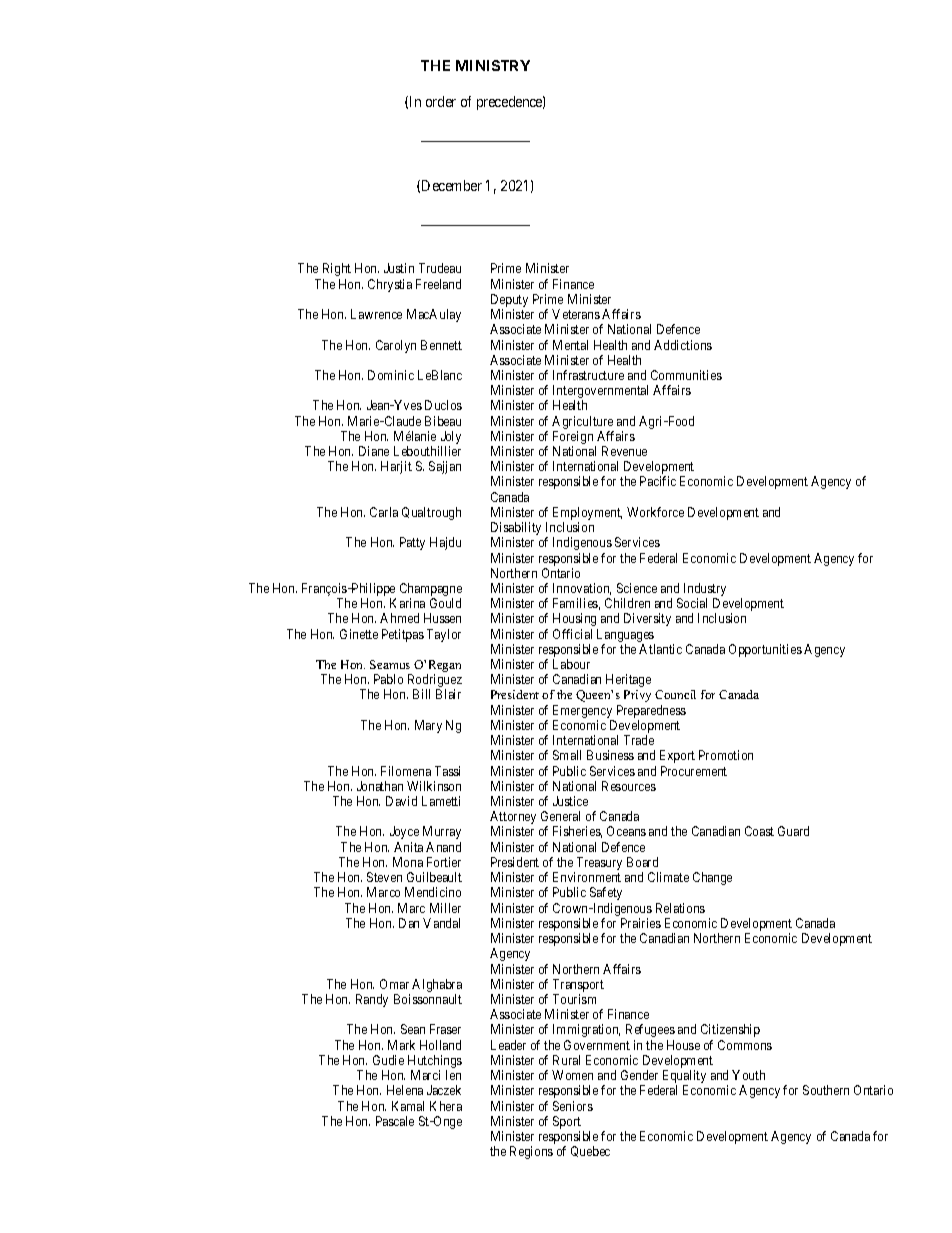 The height and width of the page is (1233, 952). Describe the element at coordinates (683, 345) in the page. I see `Addictions` at that location.
